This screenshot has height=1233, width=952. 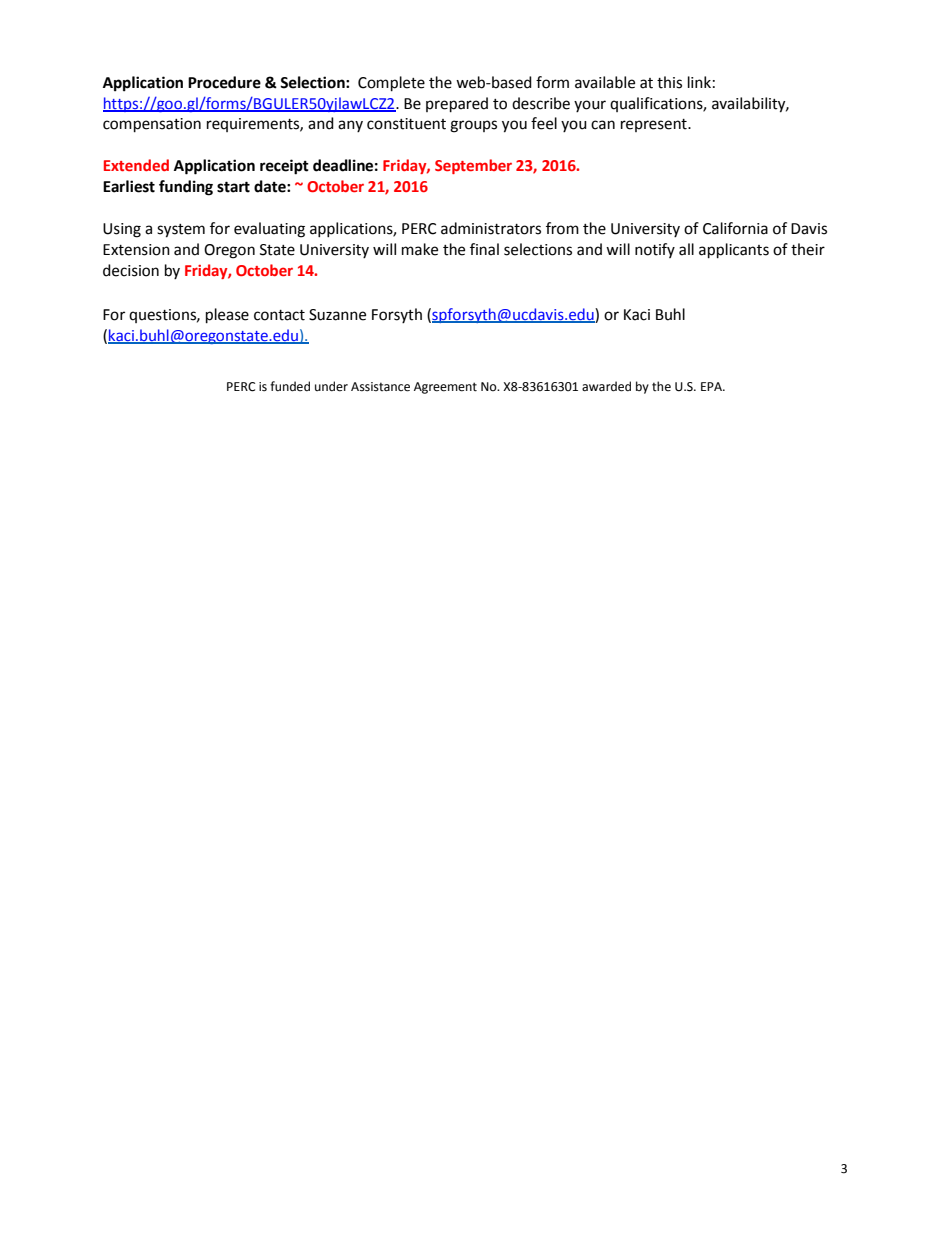 What do you see at coordinates (735, 228) in the screenshot?
I see `California` at bounding box center [735, 228].
